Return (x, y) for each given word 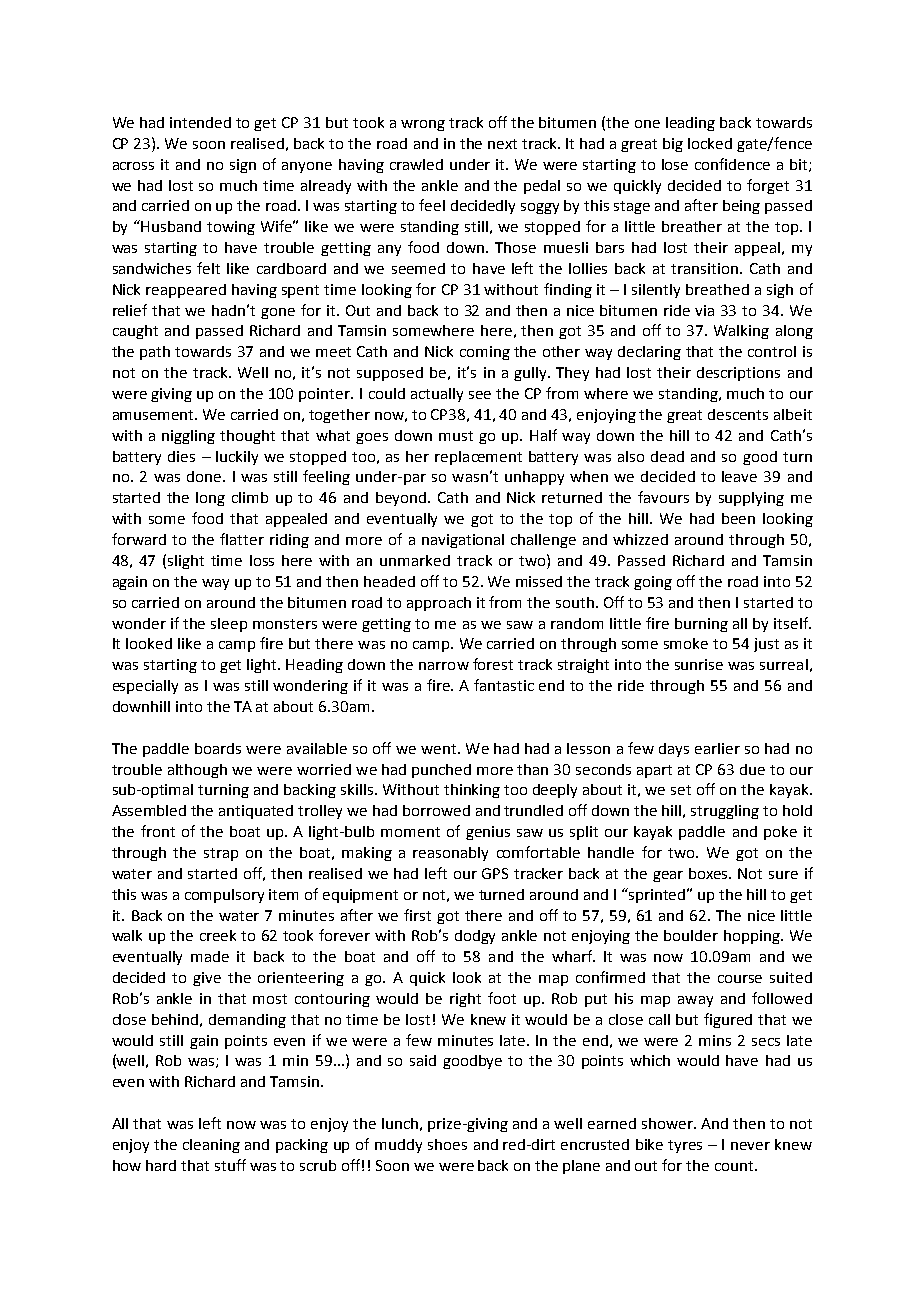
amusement (155, 415)
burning (701, 625)
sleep (229, 625)
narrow (444, 666)
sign (243, 166)
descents (738, 414)
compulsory (224, 896)
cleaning (211, 1146)
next (502, 144)
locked (710, 143)
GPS (495, 873)
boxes (710, 873)
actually (437, 395)
